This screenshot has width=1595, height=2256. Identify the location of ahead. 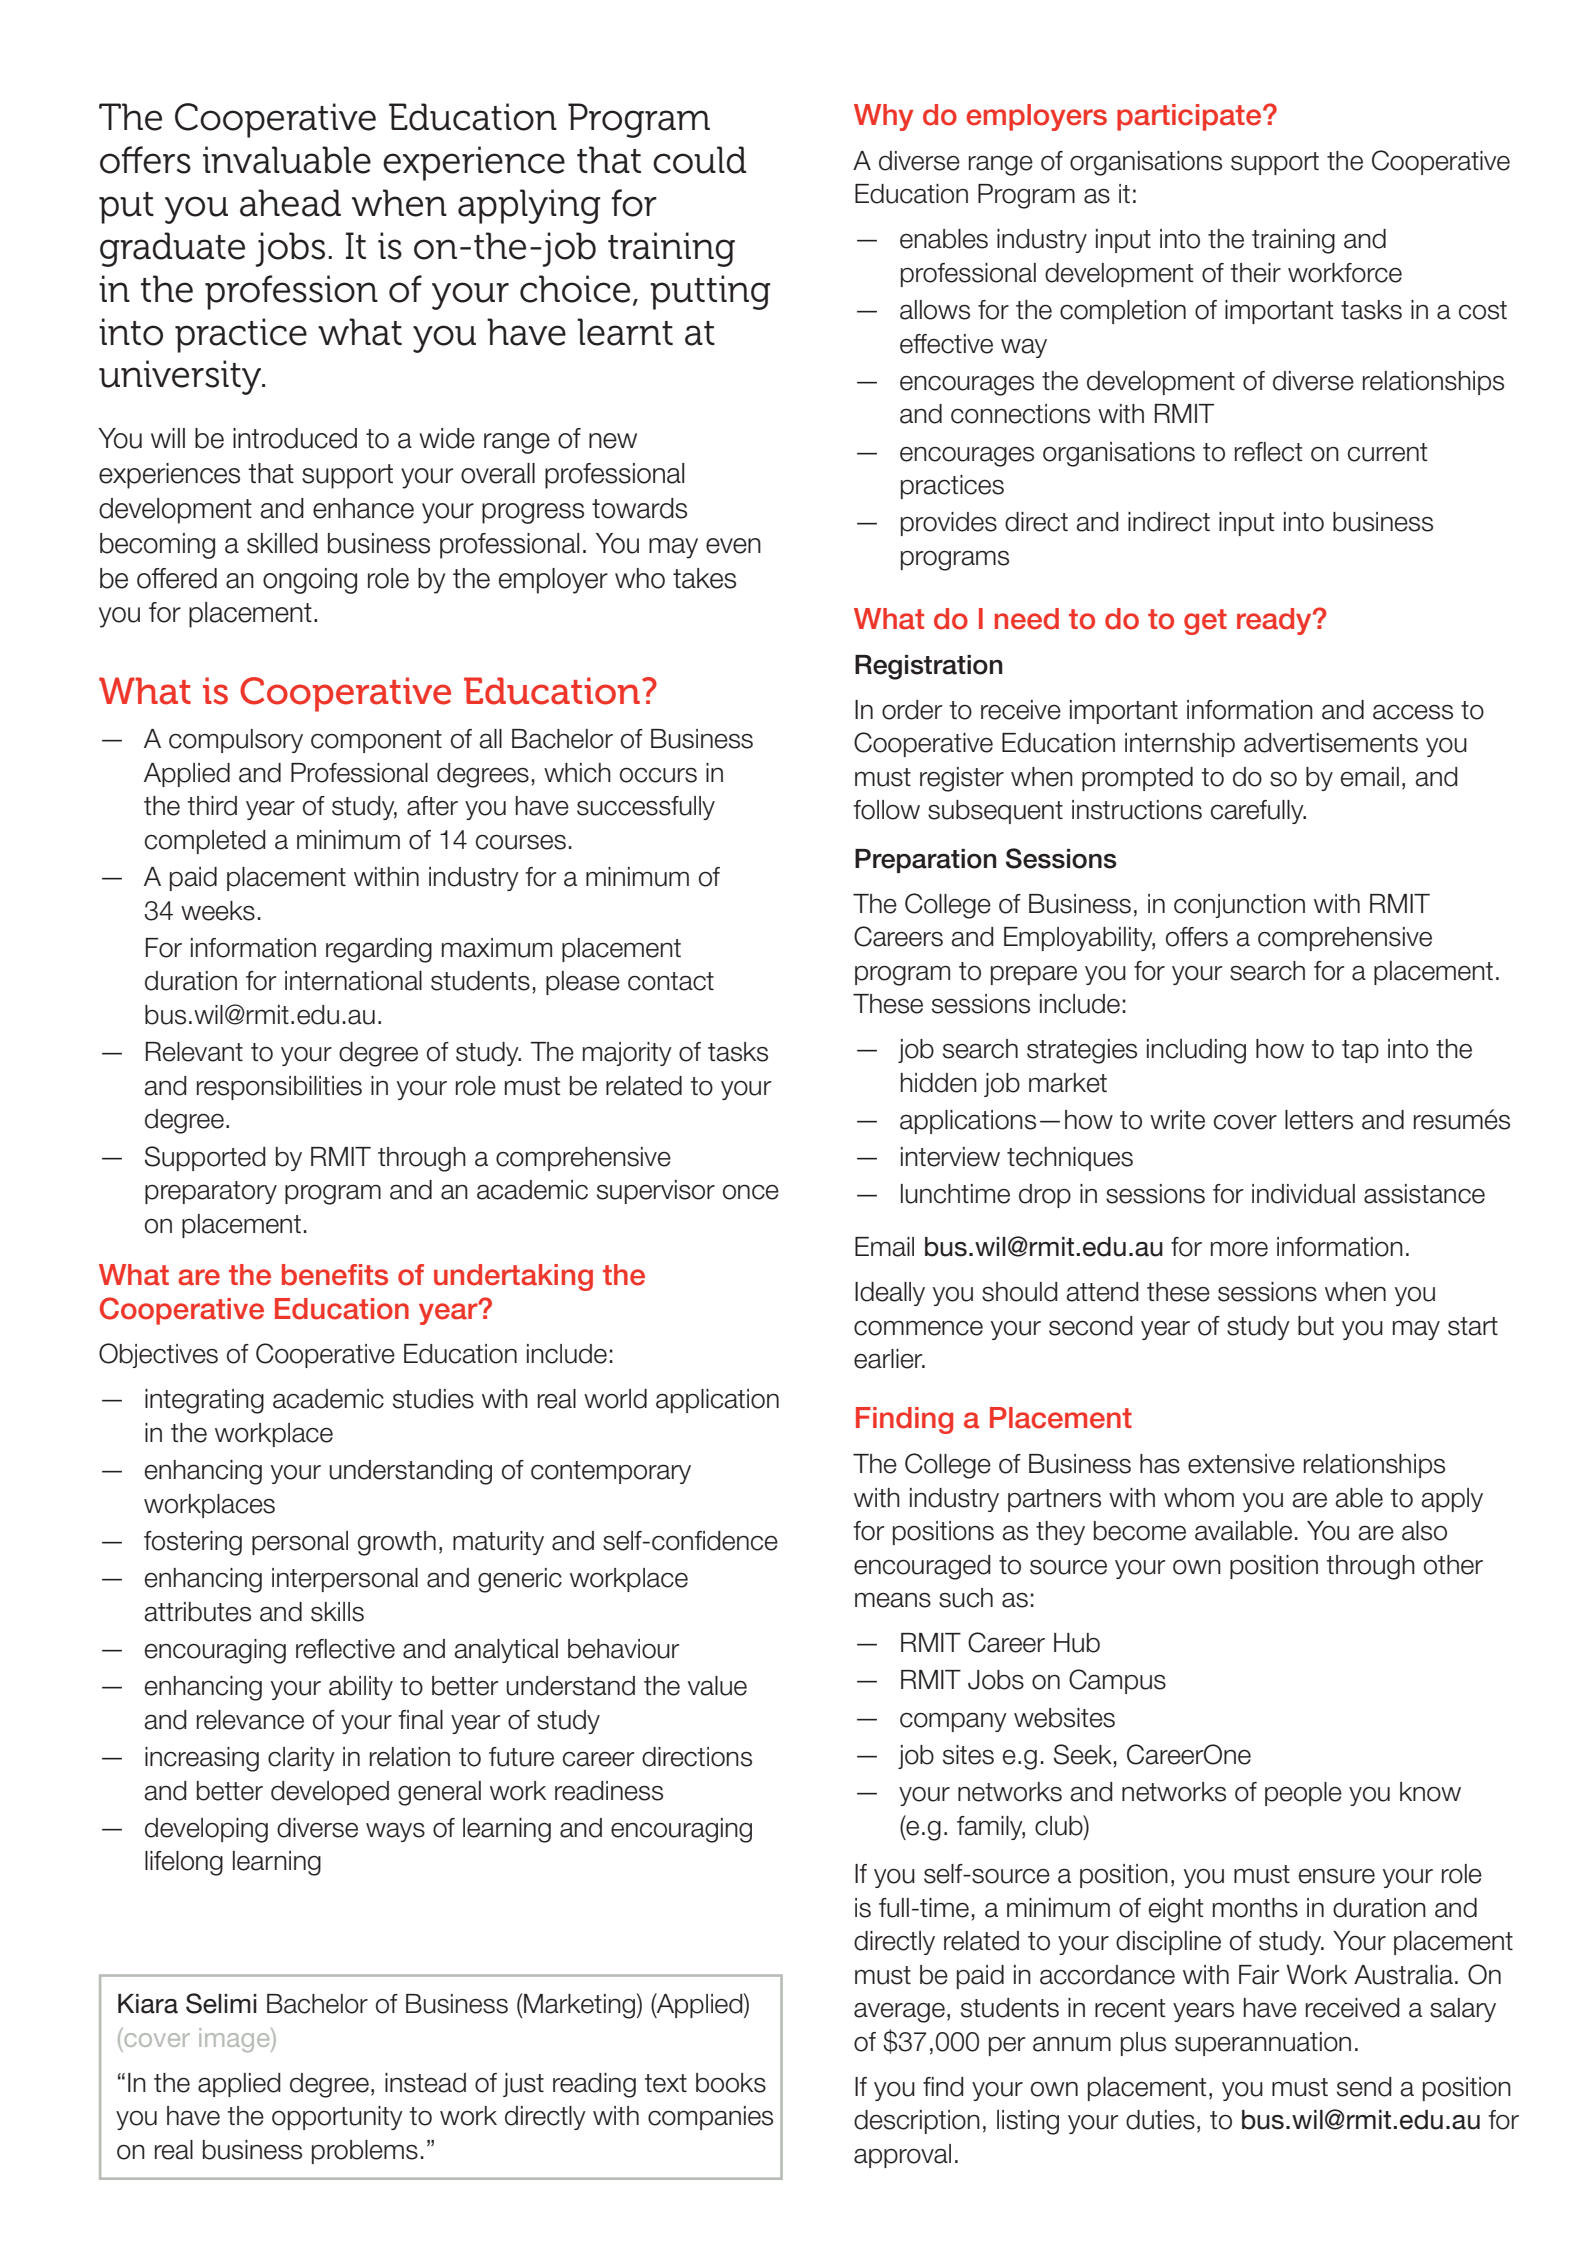
(290, 203).
